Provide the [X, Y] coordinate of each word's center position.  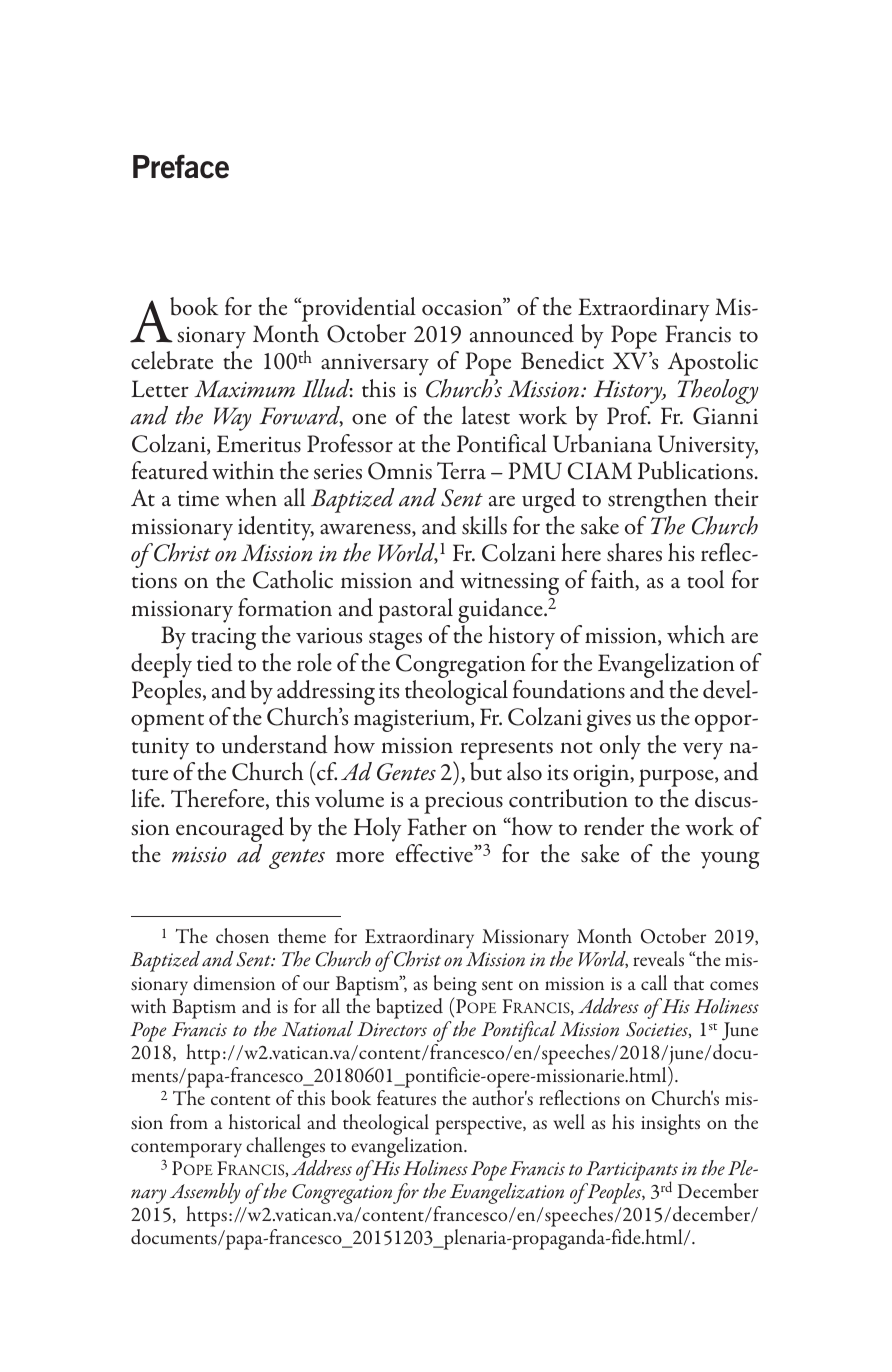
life [146, 798]
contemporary [186, 1150]
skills [484, 525]
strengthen [657, 500]
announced [522, 333]
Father [437, 826]
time [198, 499]
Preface [181, 166]
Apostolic [713, 363]
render [614, 826]
